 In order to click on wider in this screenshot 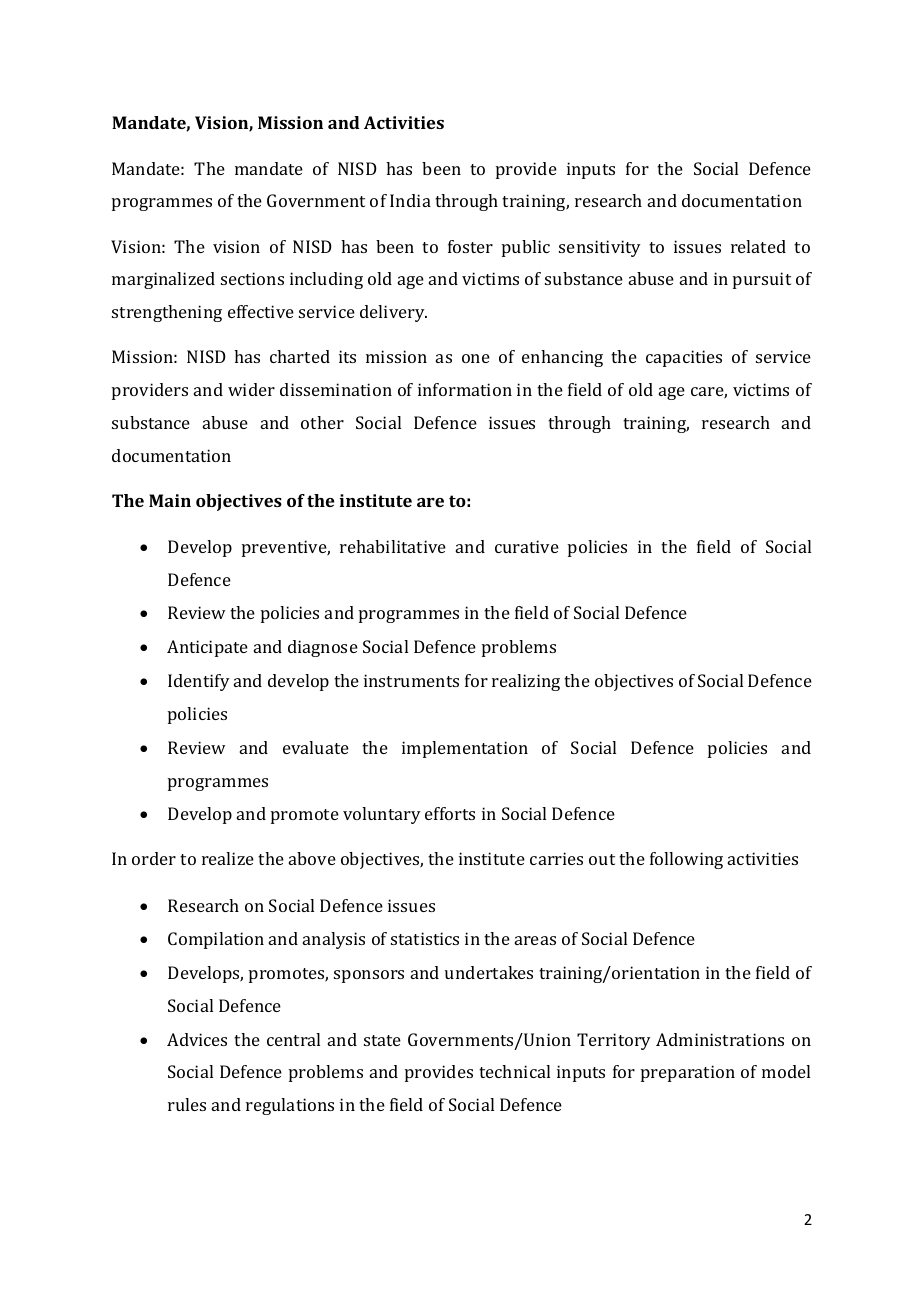, I will do `click(251, 389)`.
